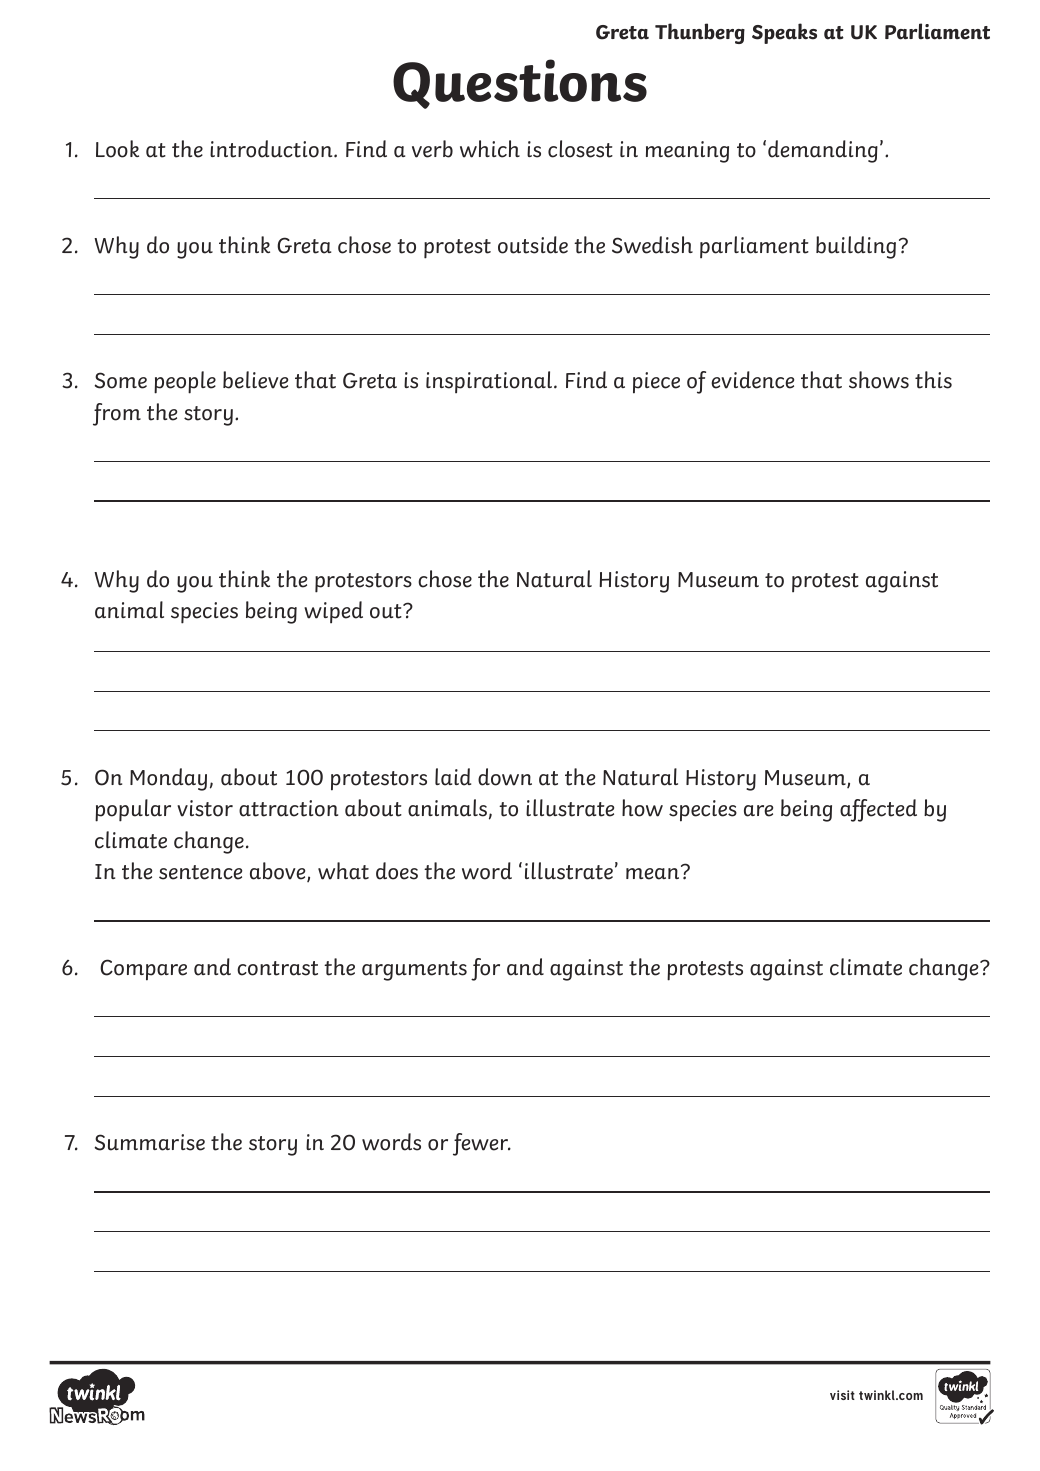  Describe the element at coordinates (878, 810) in the screenshot. I see `affected` at that location.
